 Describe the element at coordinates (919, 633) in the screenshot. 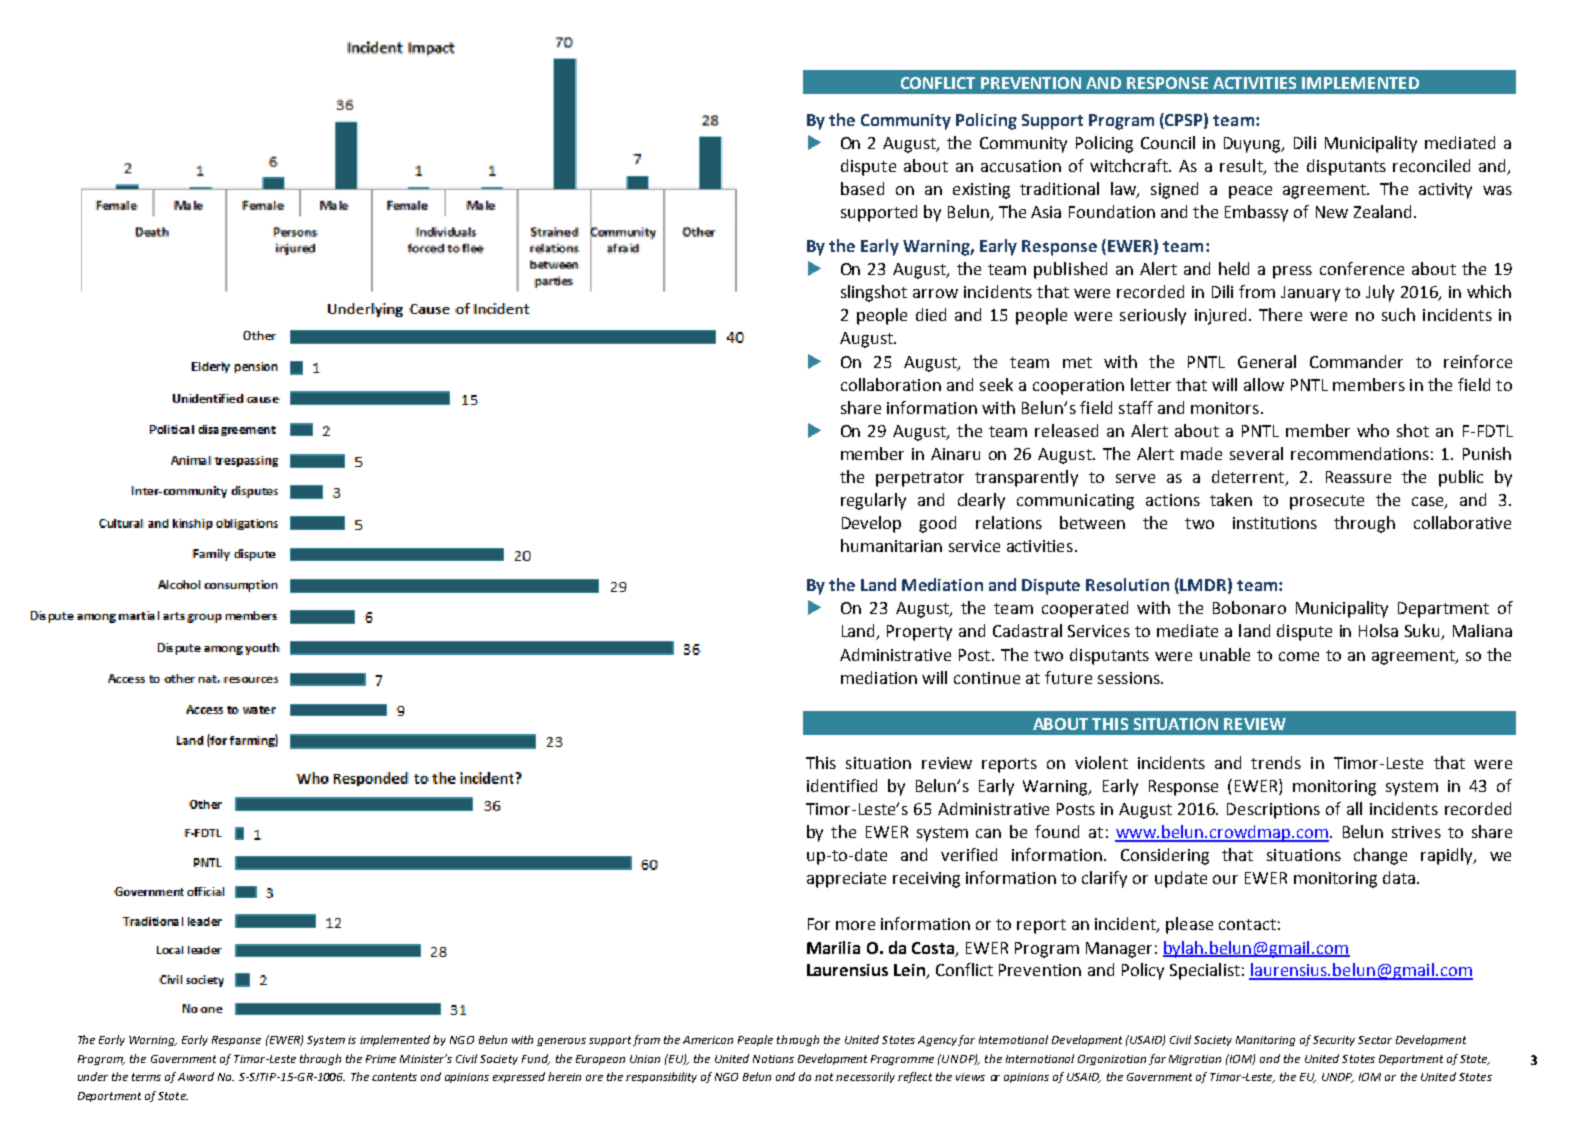

I see `Property` at that location.
